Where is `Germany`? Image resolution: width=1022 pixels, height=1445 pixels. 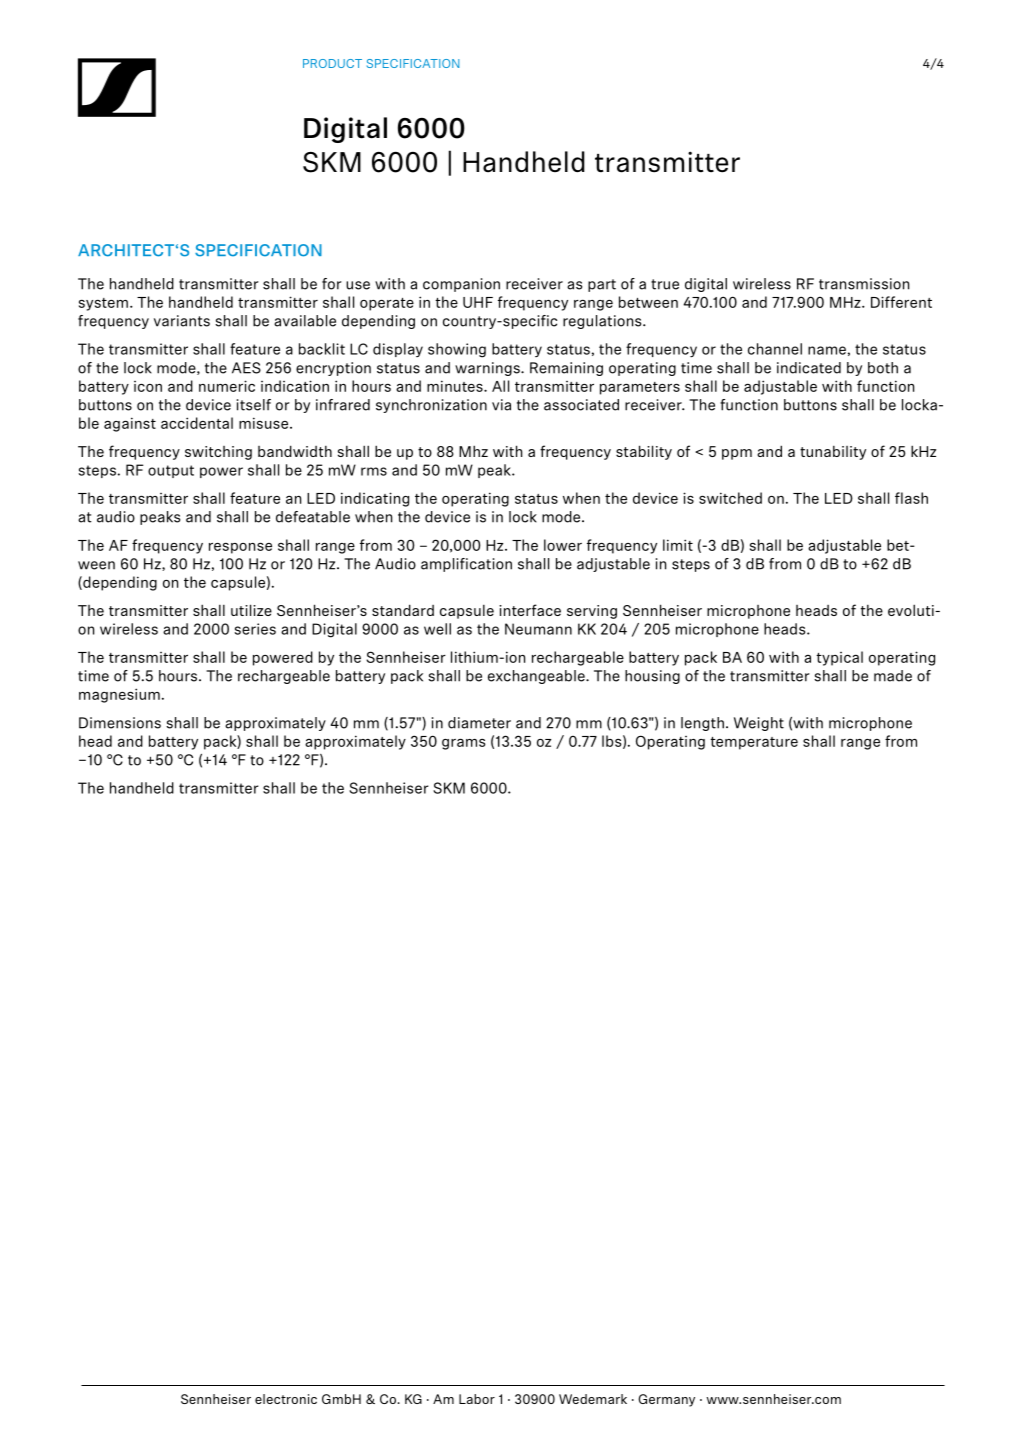
Germany is located at coordinates (666, 1400).
